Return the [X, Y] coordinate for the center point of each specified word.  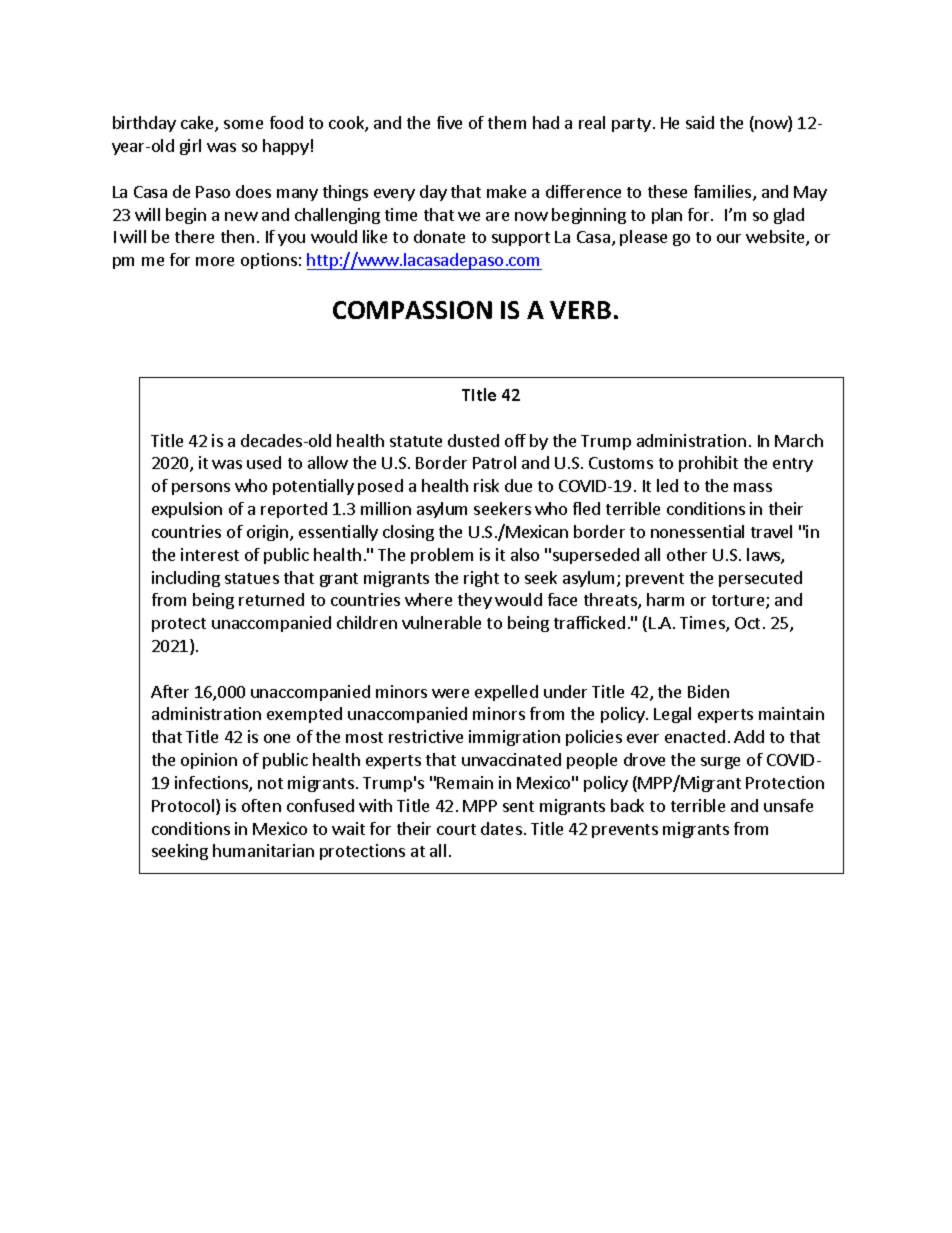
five [449, 122]
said [700, 122]
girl [190, 147]
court [456, 829]
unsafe [788, 805]
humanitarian [263, 850]
